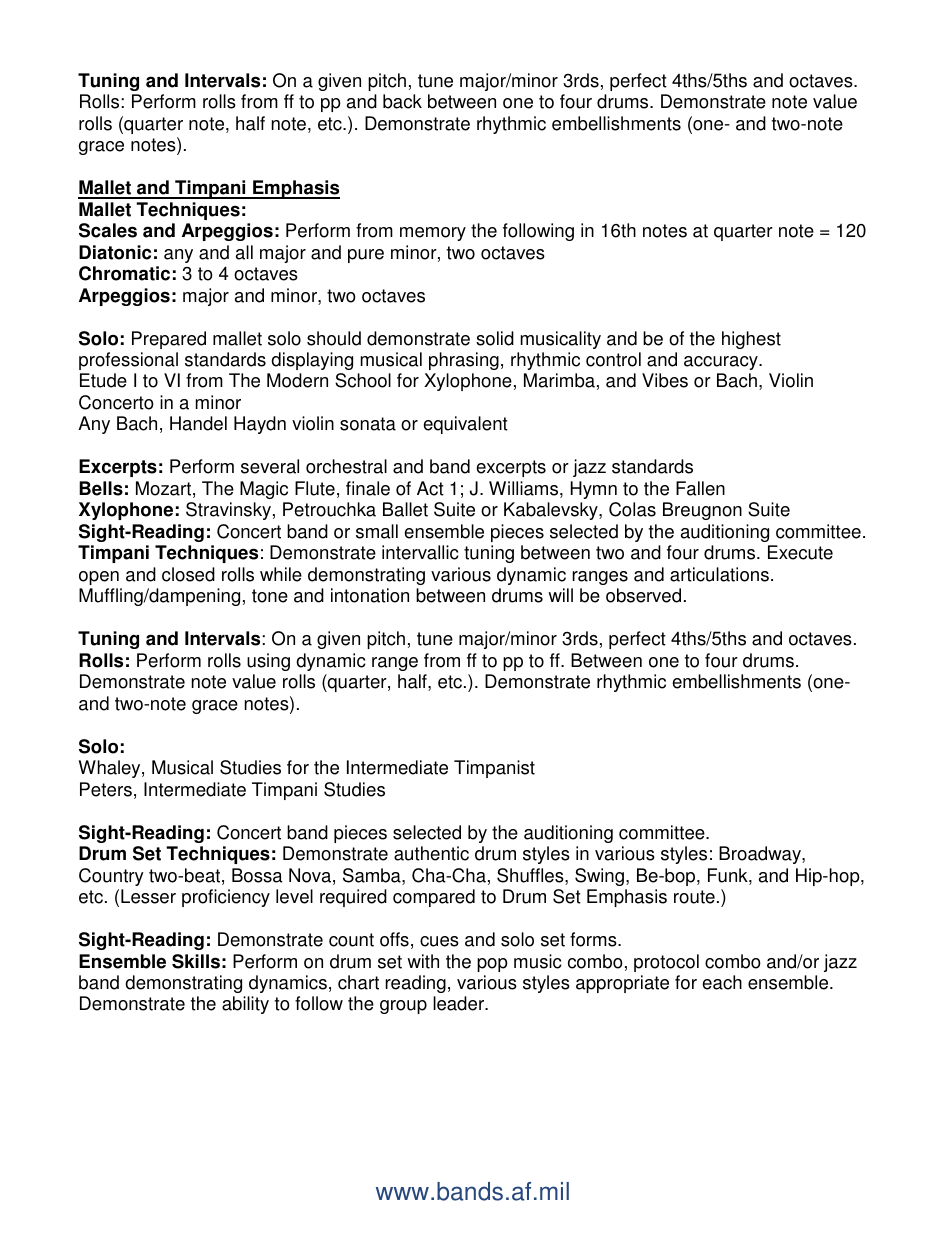  Describe the element at coordinates (465, 425) in the image. I see `equivalent` at that location.
